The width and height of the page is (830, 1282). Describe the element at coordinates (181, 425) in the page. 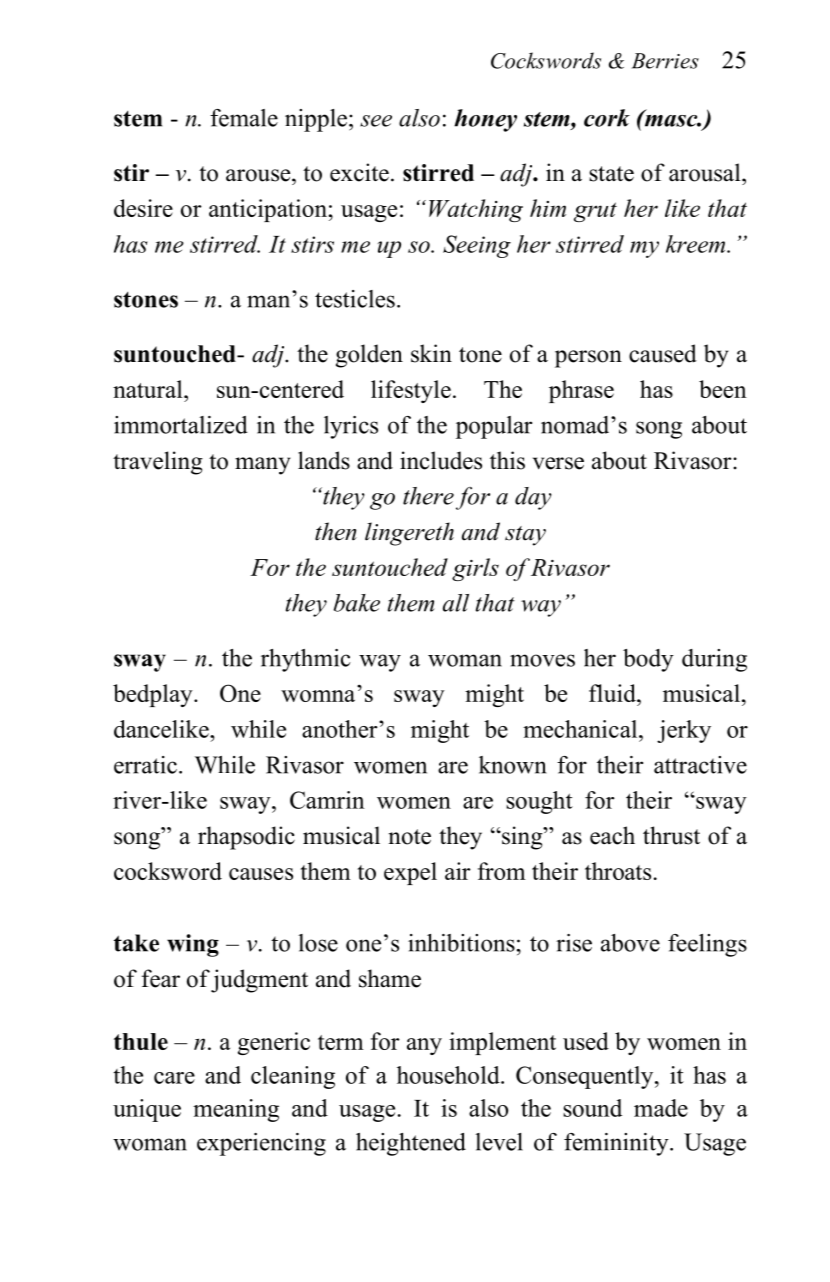

I see `immortalized` at that location.
